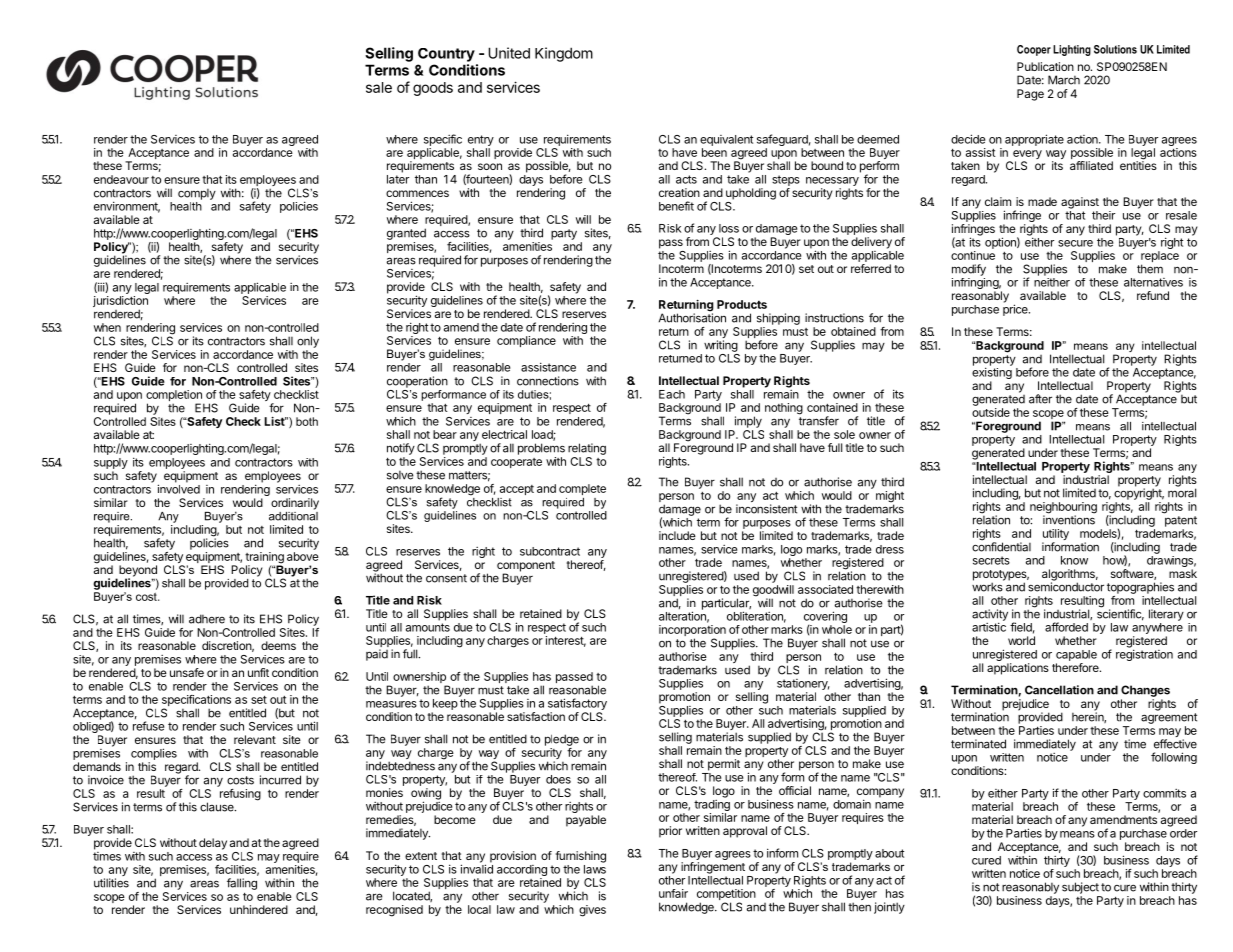 Image resolution: width=1233 pixels, height=952 pixels. Describe the element at coordinates (582, 489) in the screenshot. I see `complete` at that location.
